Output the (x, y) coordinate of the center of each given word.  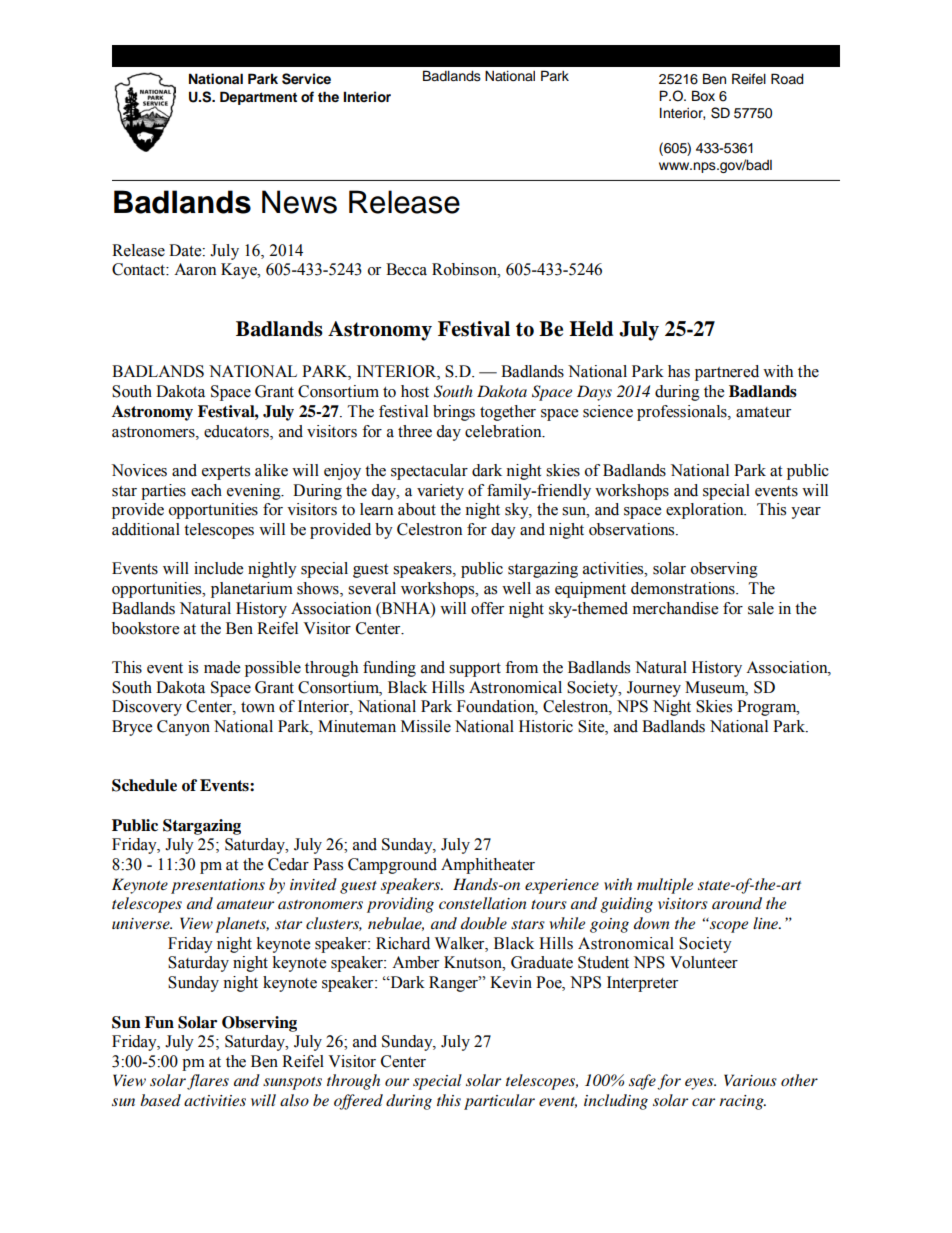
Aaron (195, 269)
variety (440, 492)
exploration (706, 511)
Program (768, 708)
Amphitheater (488, 866)
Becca (406, 269)
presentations (218, 886)
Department (258, 98)
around (737, 903)
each (206, 490)
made (222, 667)
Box (703, 96)
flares (208, 1082)
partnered (727, 373)
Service (306, 79)
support (475, 670)
